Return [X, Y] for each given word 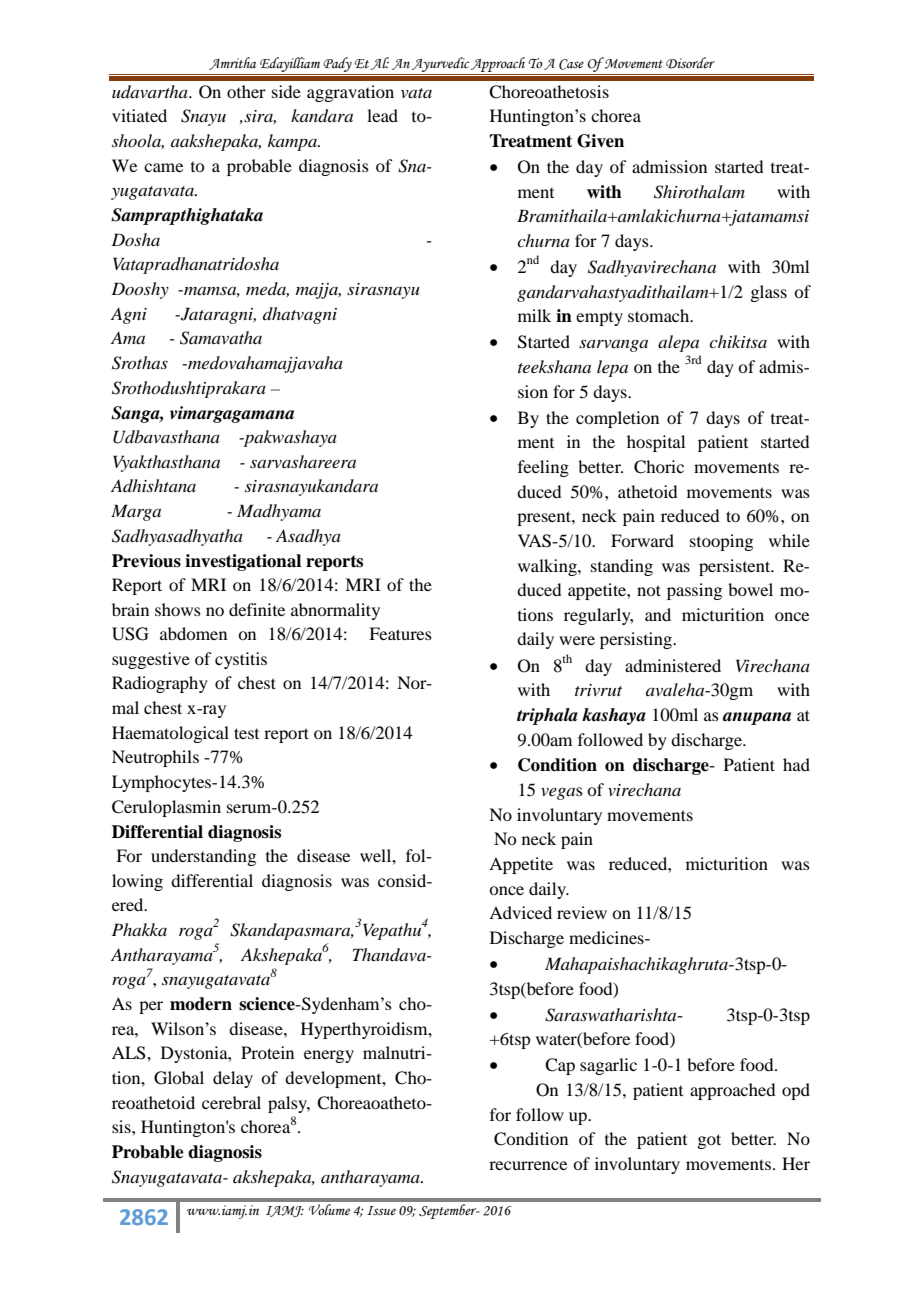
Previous [146, 561]
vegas [562, 793]
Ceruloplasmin [166, 808]
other [246, 91]
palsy [289, 1104]
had [796, 764]
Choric [659, 467]
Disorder [690, 63]
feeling [543, 468]
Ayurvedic [441, 64]
